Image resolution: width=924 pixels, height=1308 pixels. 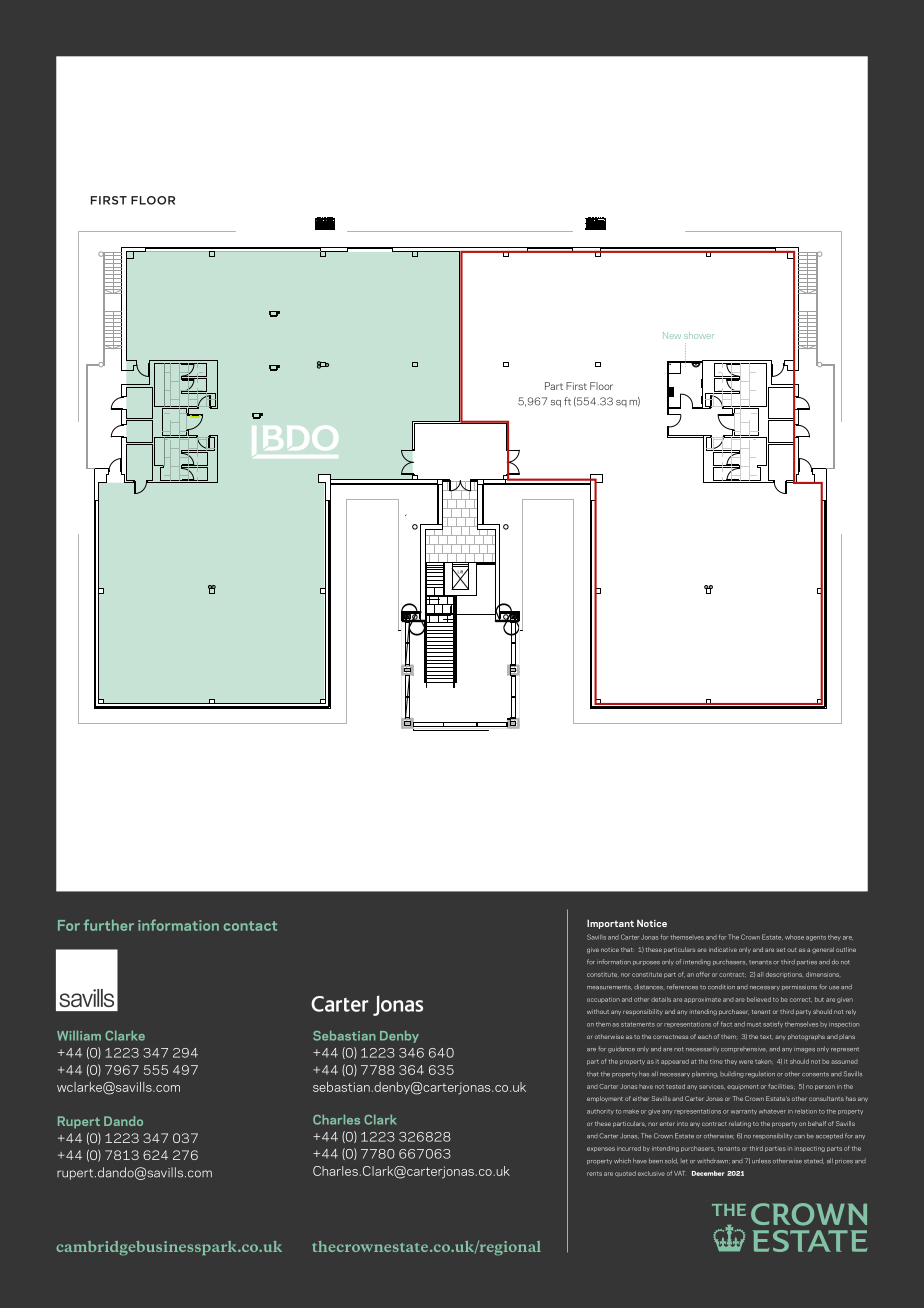 What do you see at coordinates (794, 937) in the screenshot?
I see `whose` at bounding box center [794, 937].
